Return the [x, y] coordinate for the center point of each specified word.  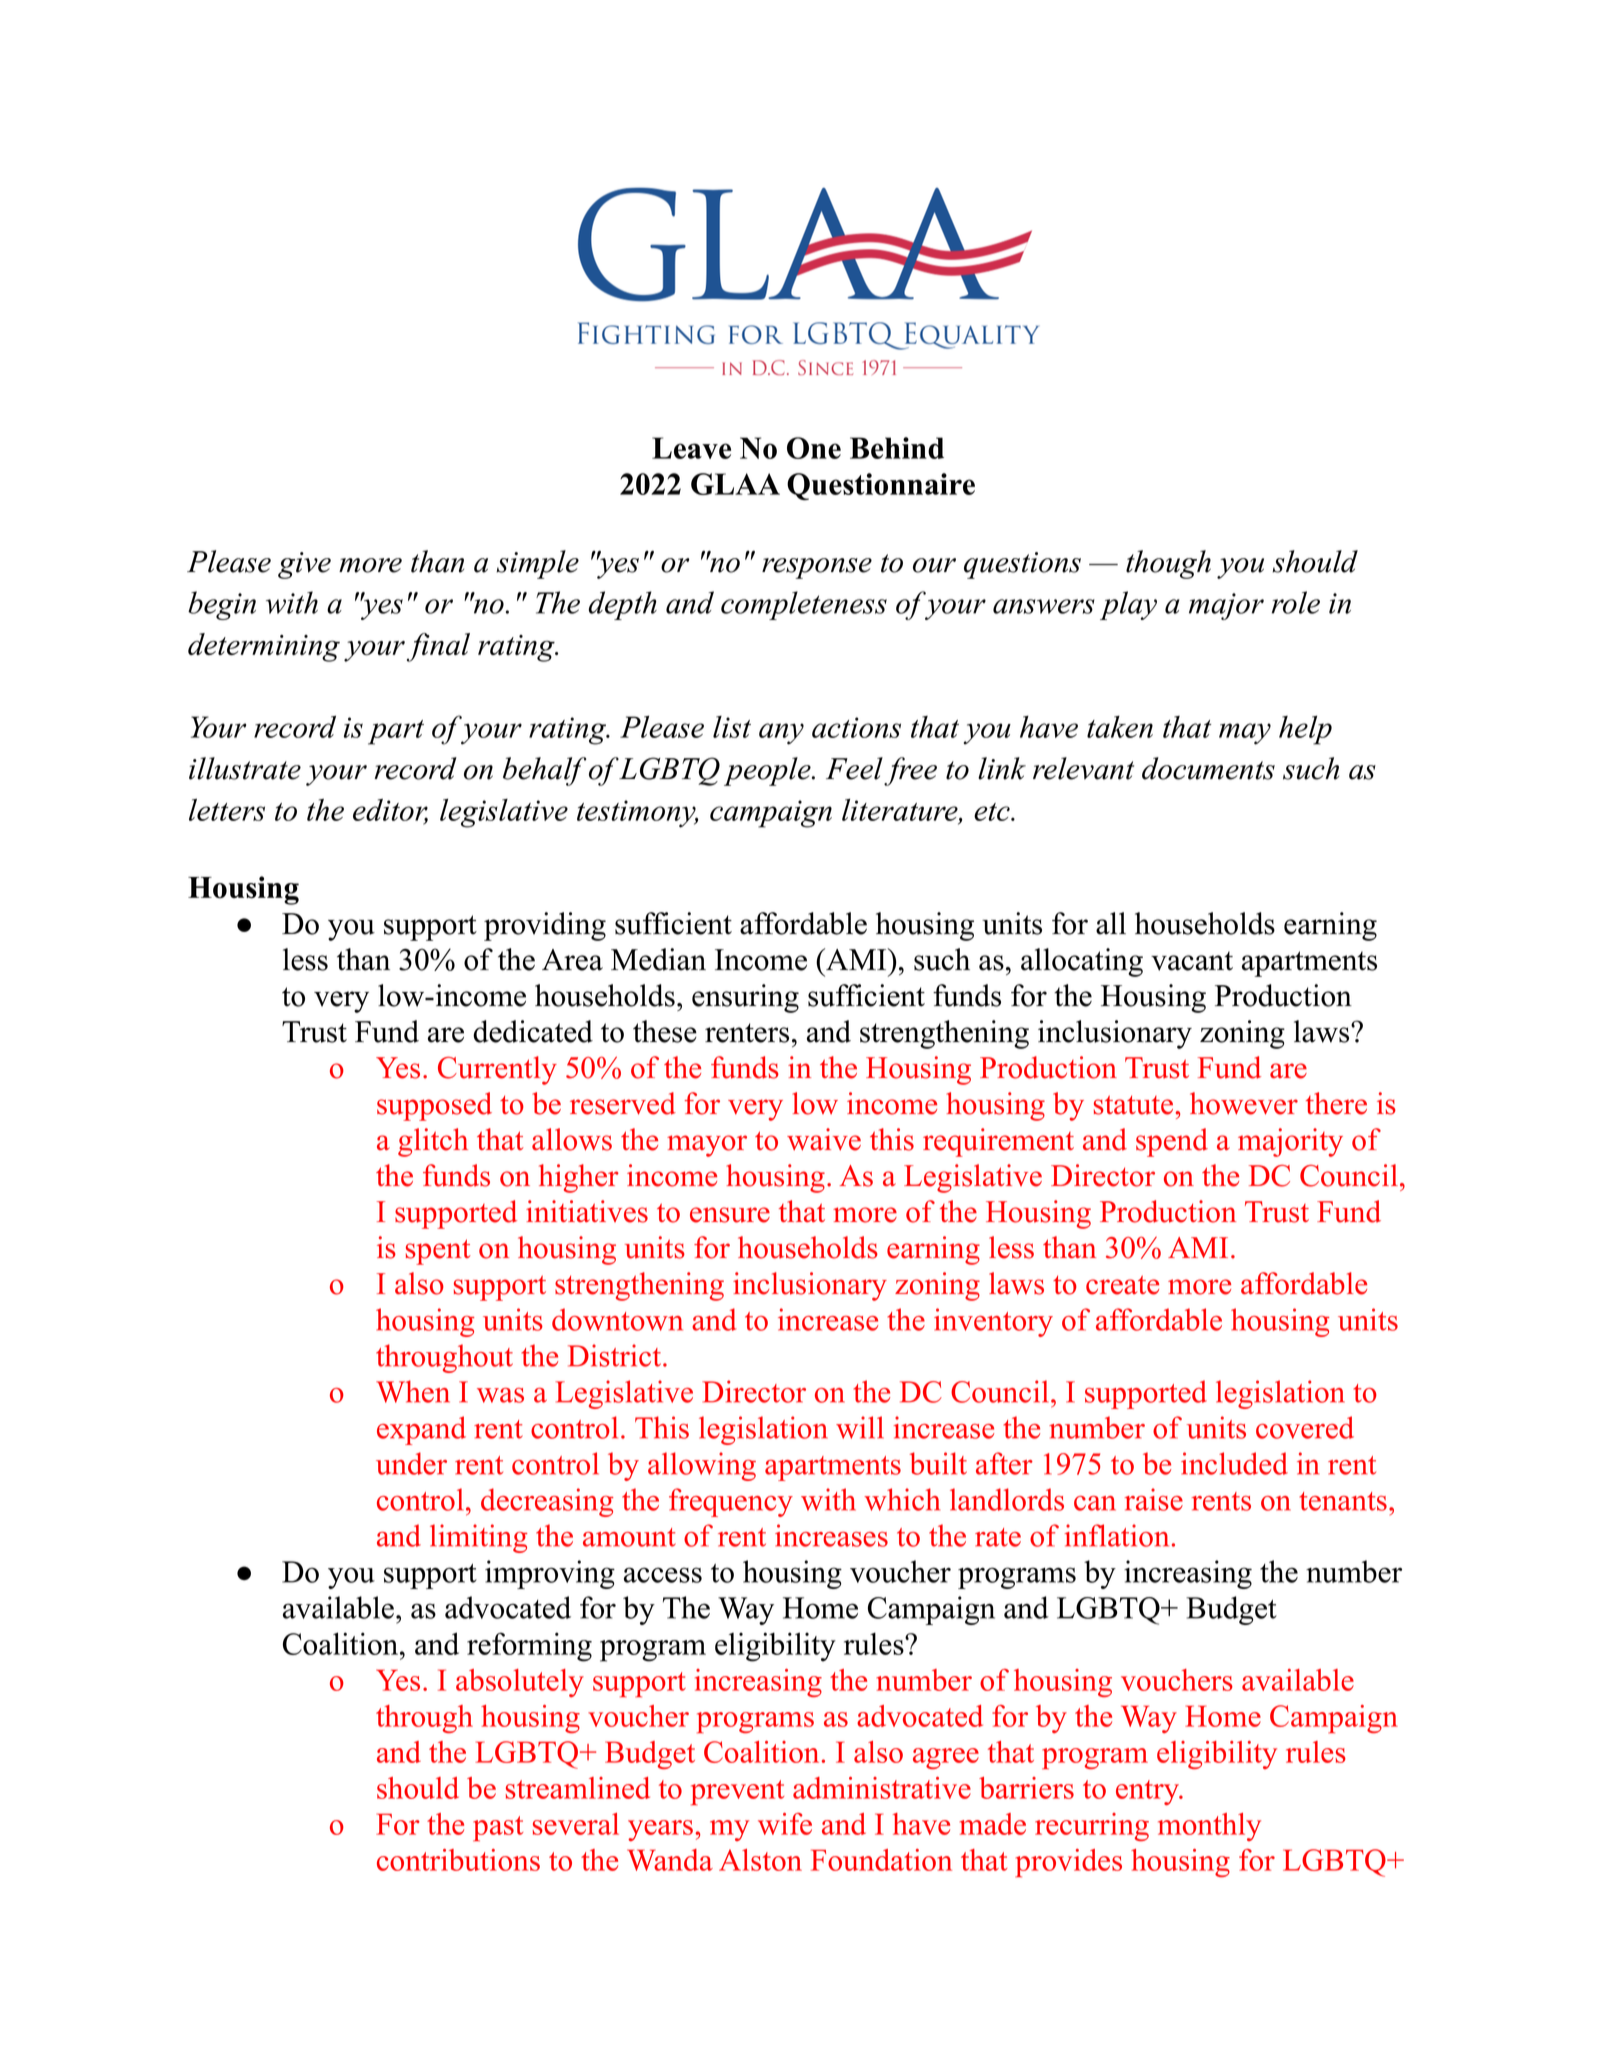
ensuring [745, 998]
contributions [458, 1860]
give [304, 565]
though [1168, 564]
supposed [434, 1106]
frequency [731, 1502]
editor [390, 811]
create [1122, 1285]
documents [1208, 768]
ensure [730, 1215]
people [768, 771]
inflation [1117, 1535]
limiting [479, 1538]
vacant [1192, 961]
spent [438, 1252]
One [814, 448]
